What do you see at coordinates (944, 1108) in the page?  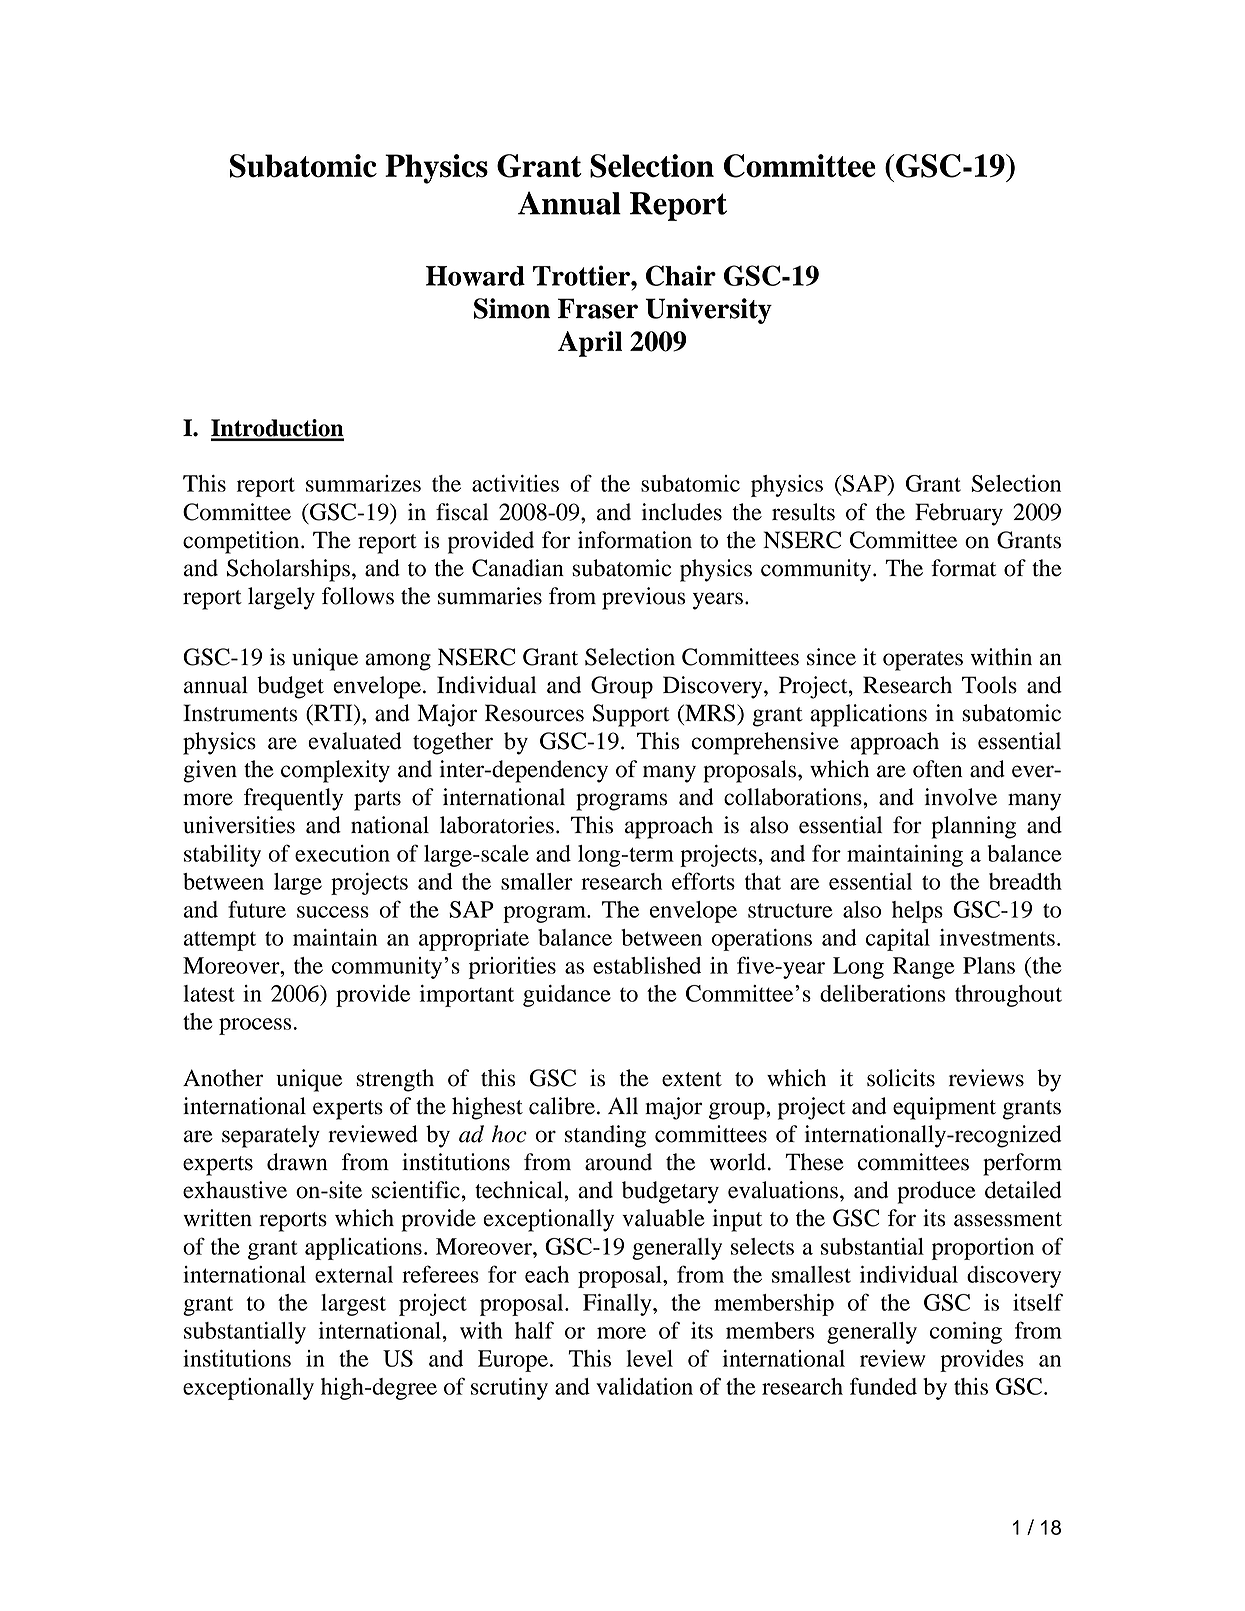 I see `equipment` at bounding box center [944, 1108].
